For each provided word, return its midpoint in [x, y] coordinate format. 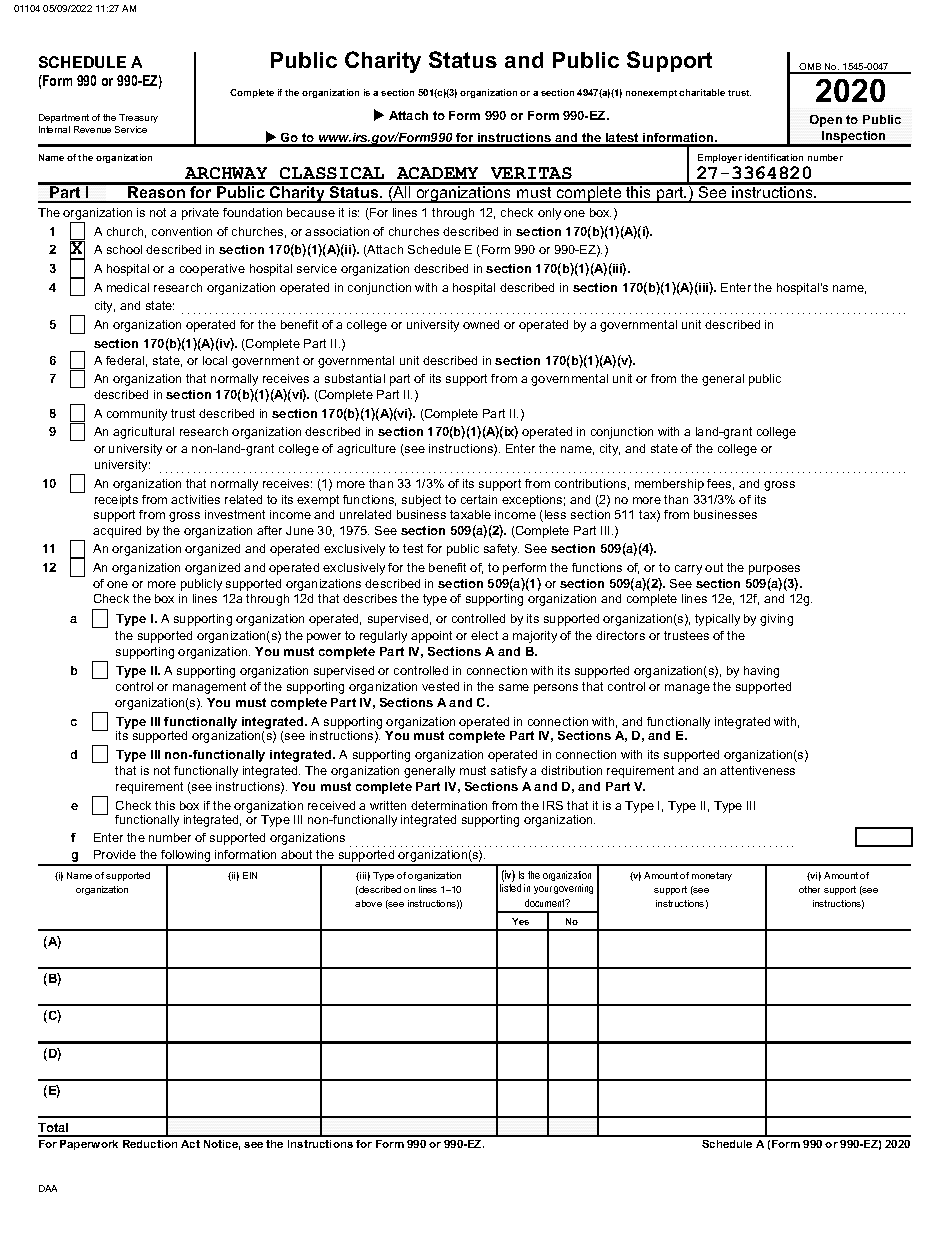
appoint [431, 637]
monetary [712, 876]
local [215, 360]
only [549, 214]
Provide [115, 854]
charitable [702, 92]
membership [669, 485]
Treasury [138, 118]
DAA [48, 1188]
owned [481, 324]
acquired [117, 532]
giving [776, 620]
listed [510, 888]
